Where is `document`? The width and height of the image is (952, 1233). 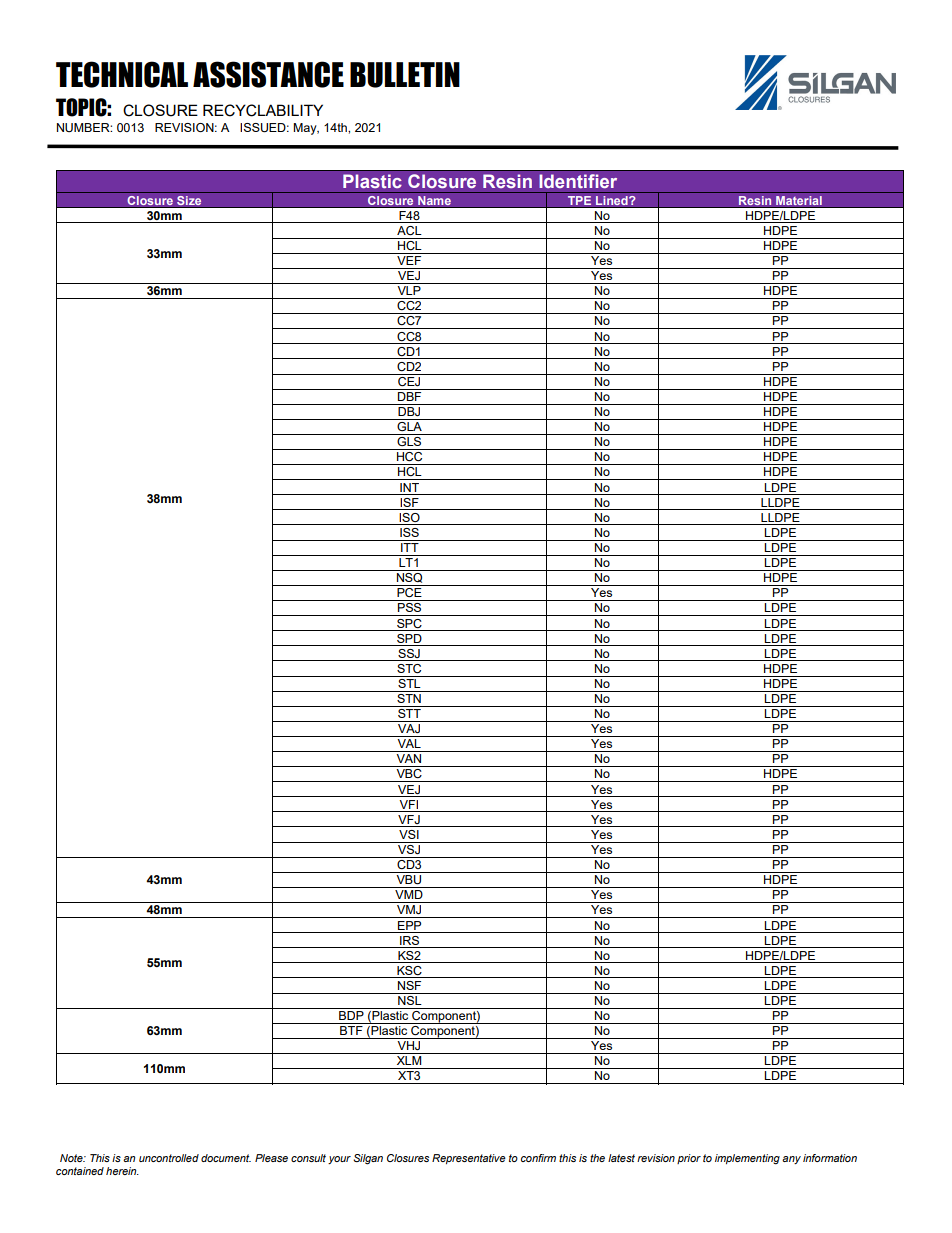 document is located at coordinates (226, 1158).
